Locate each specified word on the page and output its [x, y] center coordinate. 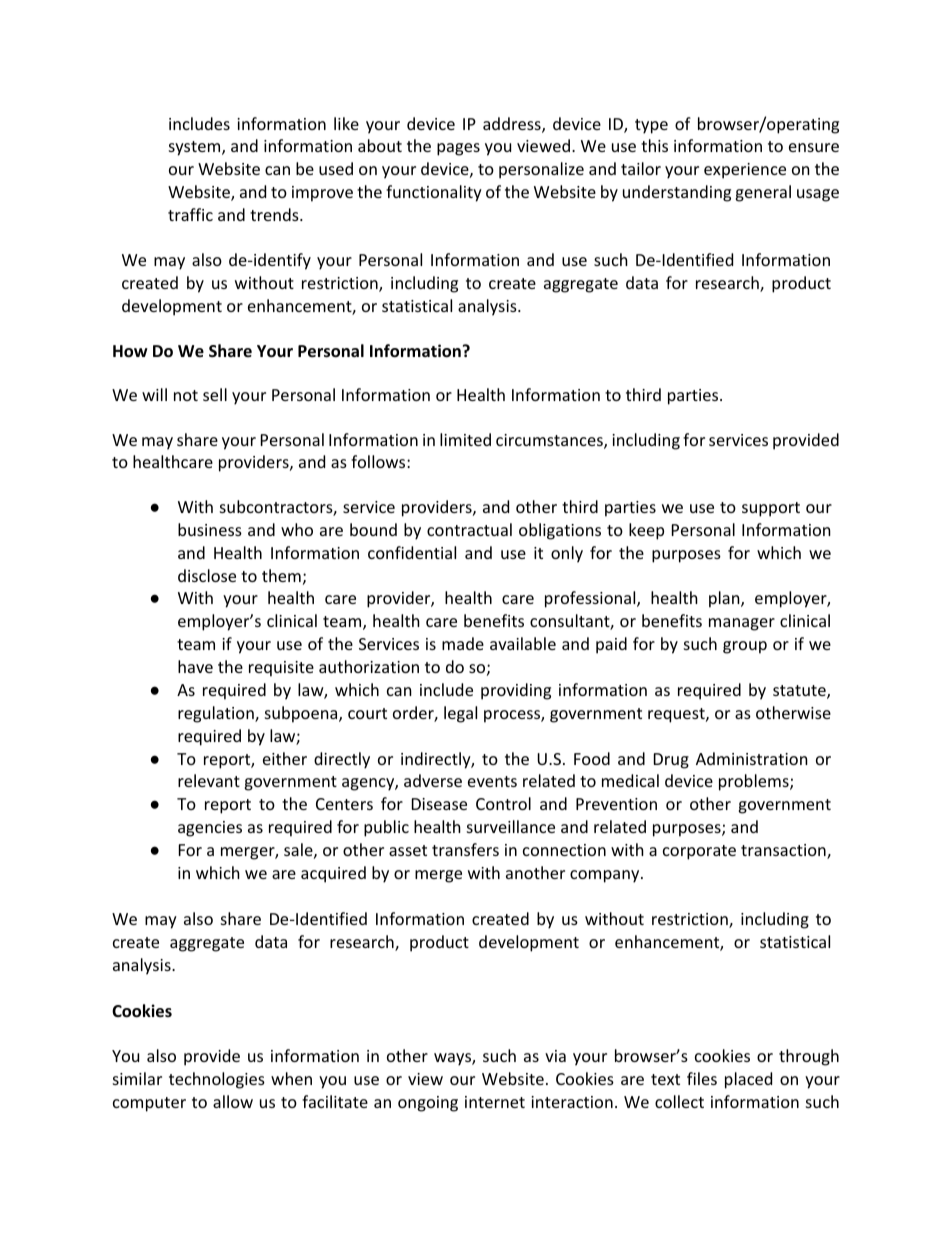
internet [495, 1102]
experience [745, 171]
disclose [207, 575]
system [196, 148]
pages [458, 149]
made [463, 643]
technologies [217, 1080]
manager [742, 624]
